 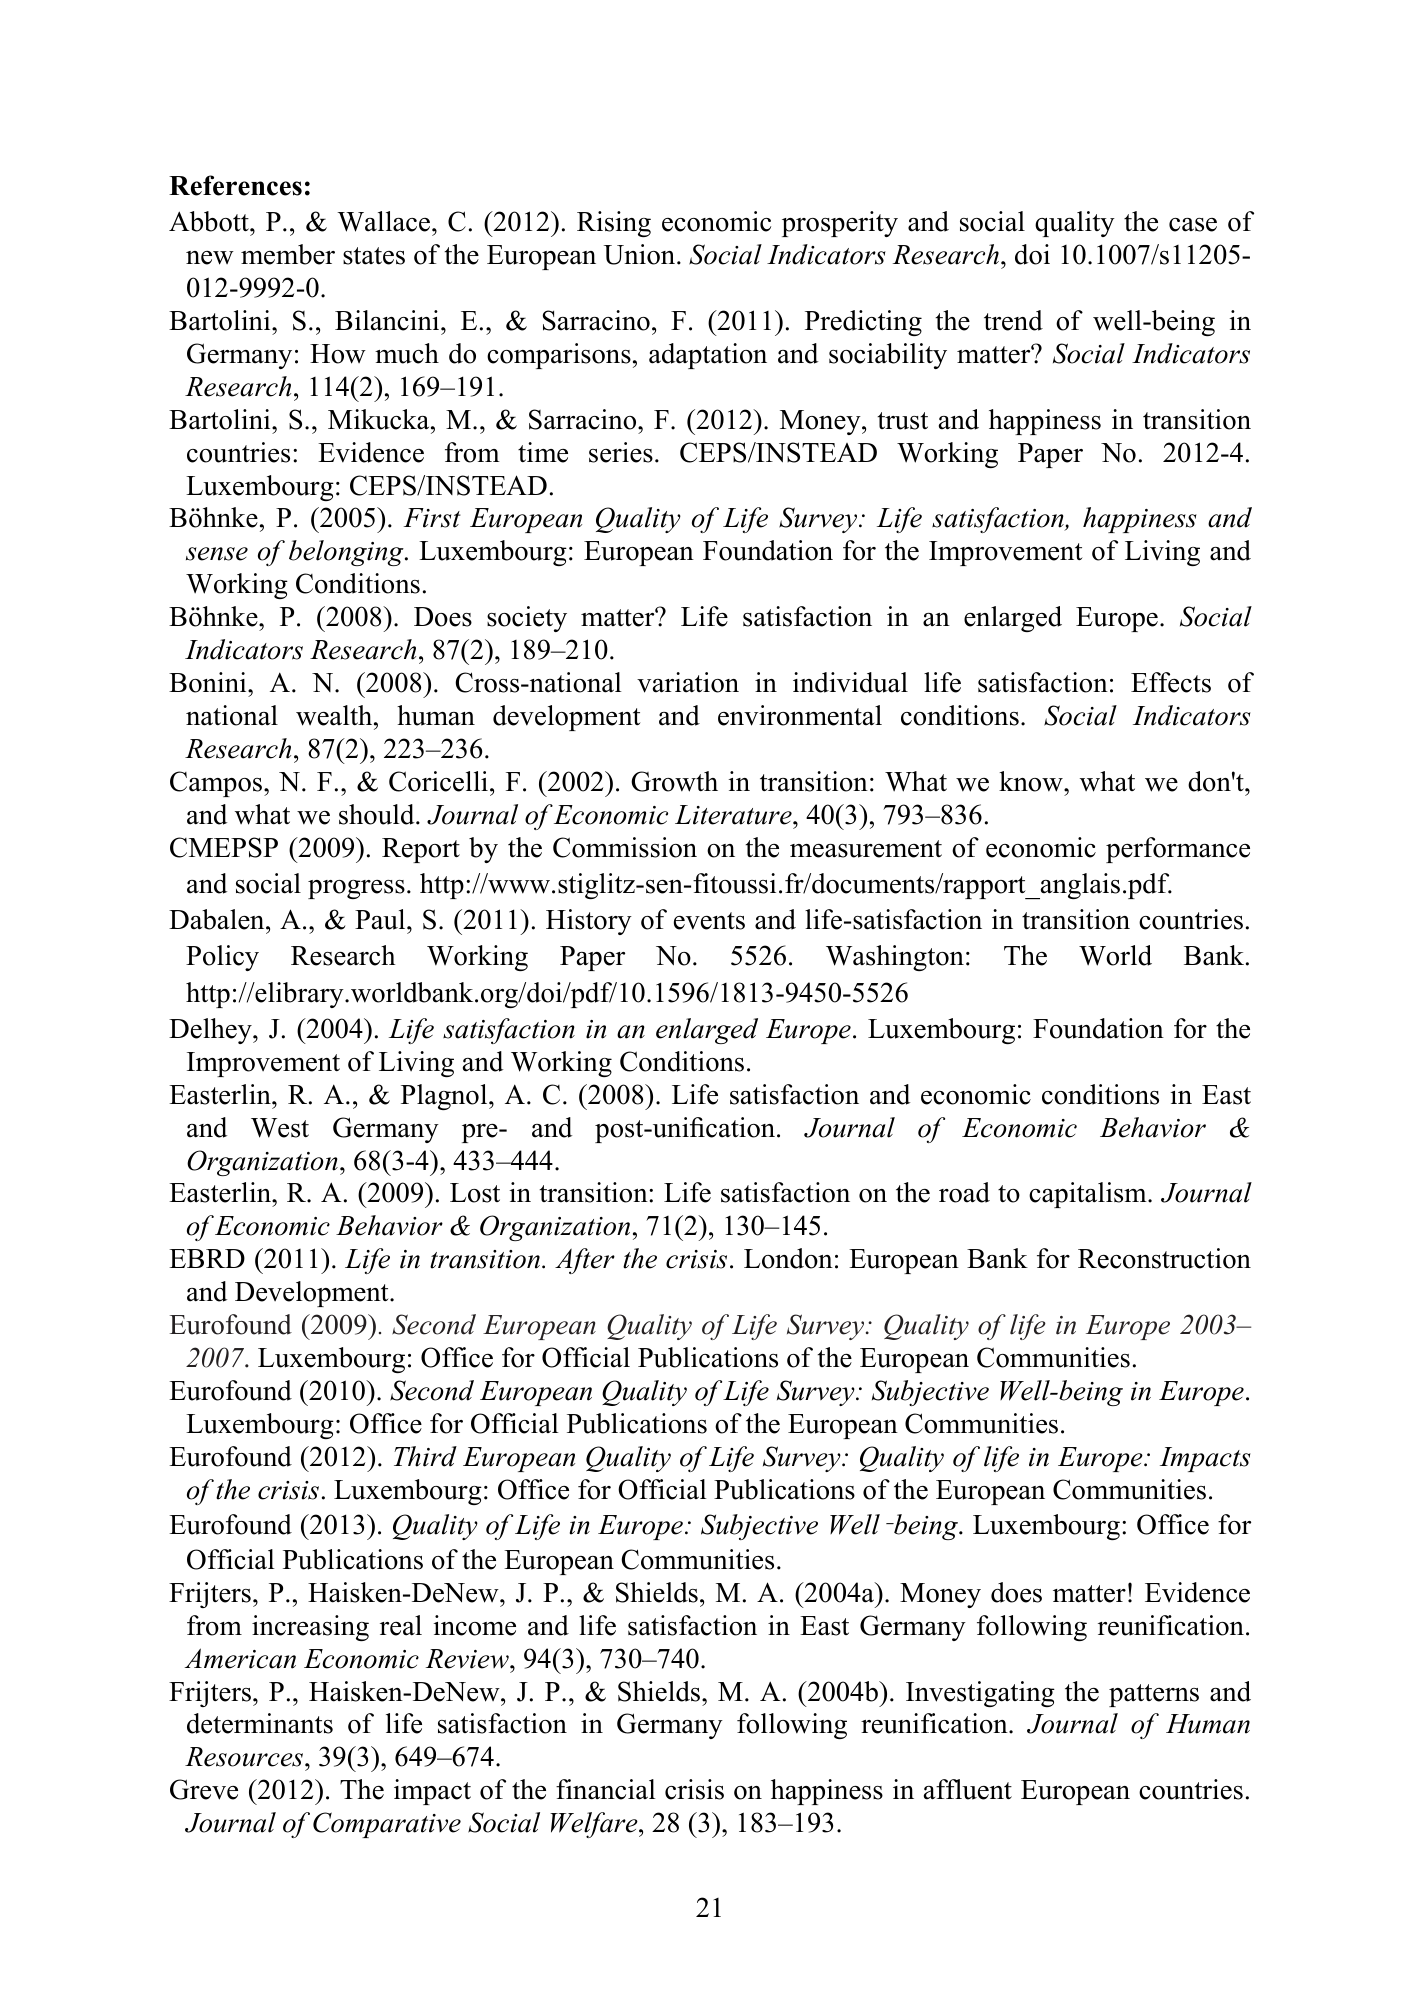 I want to click on member, so click(x=288, y=254).
